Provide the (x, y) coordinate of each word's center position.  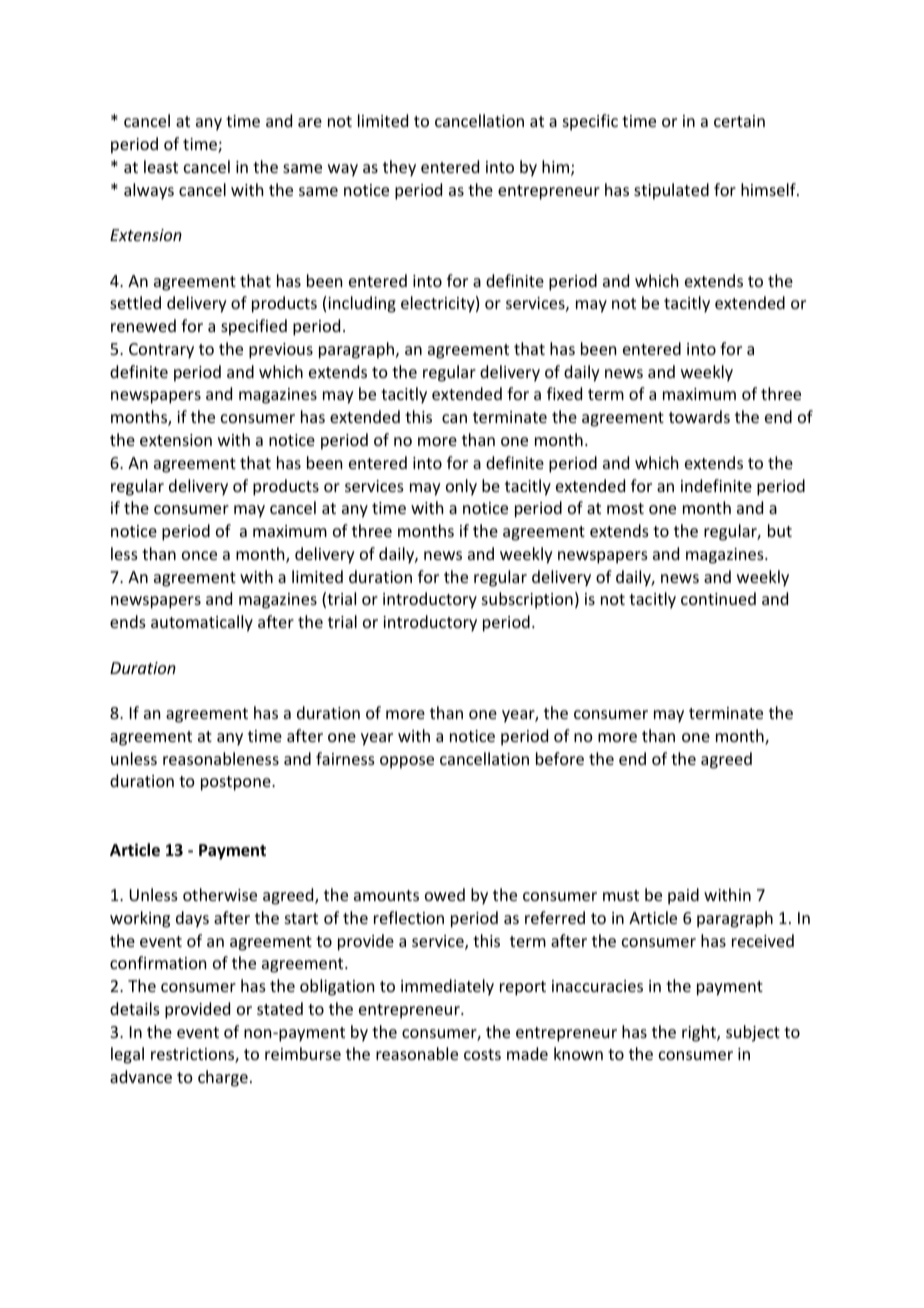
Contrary (161, 351)
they (399, 168)
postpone (237, 783)
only (461, 487)
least (161, 166)
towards (699, 416)
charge (223, 1078)
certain (739, 121)
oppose (407, 762)
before (560, 758)
